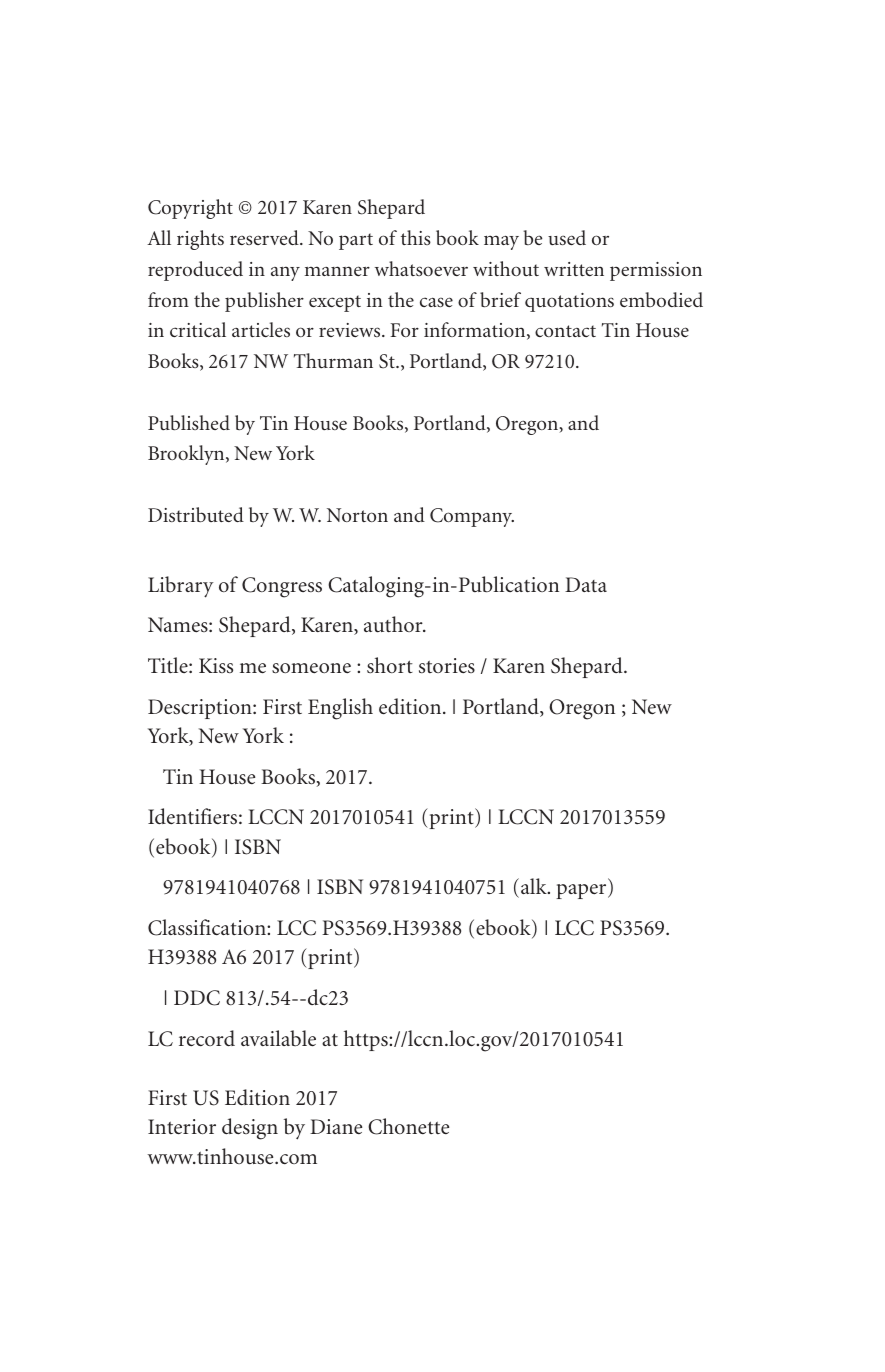  Describe the element at coordinates (357, 515) in the image. I see `Norton` at that location.
